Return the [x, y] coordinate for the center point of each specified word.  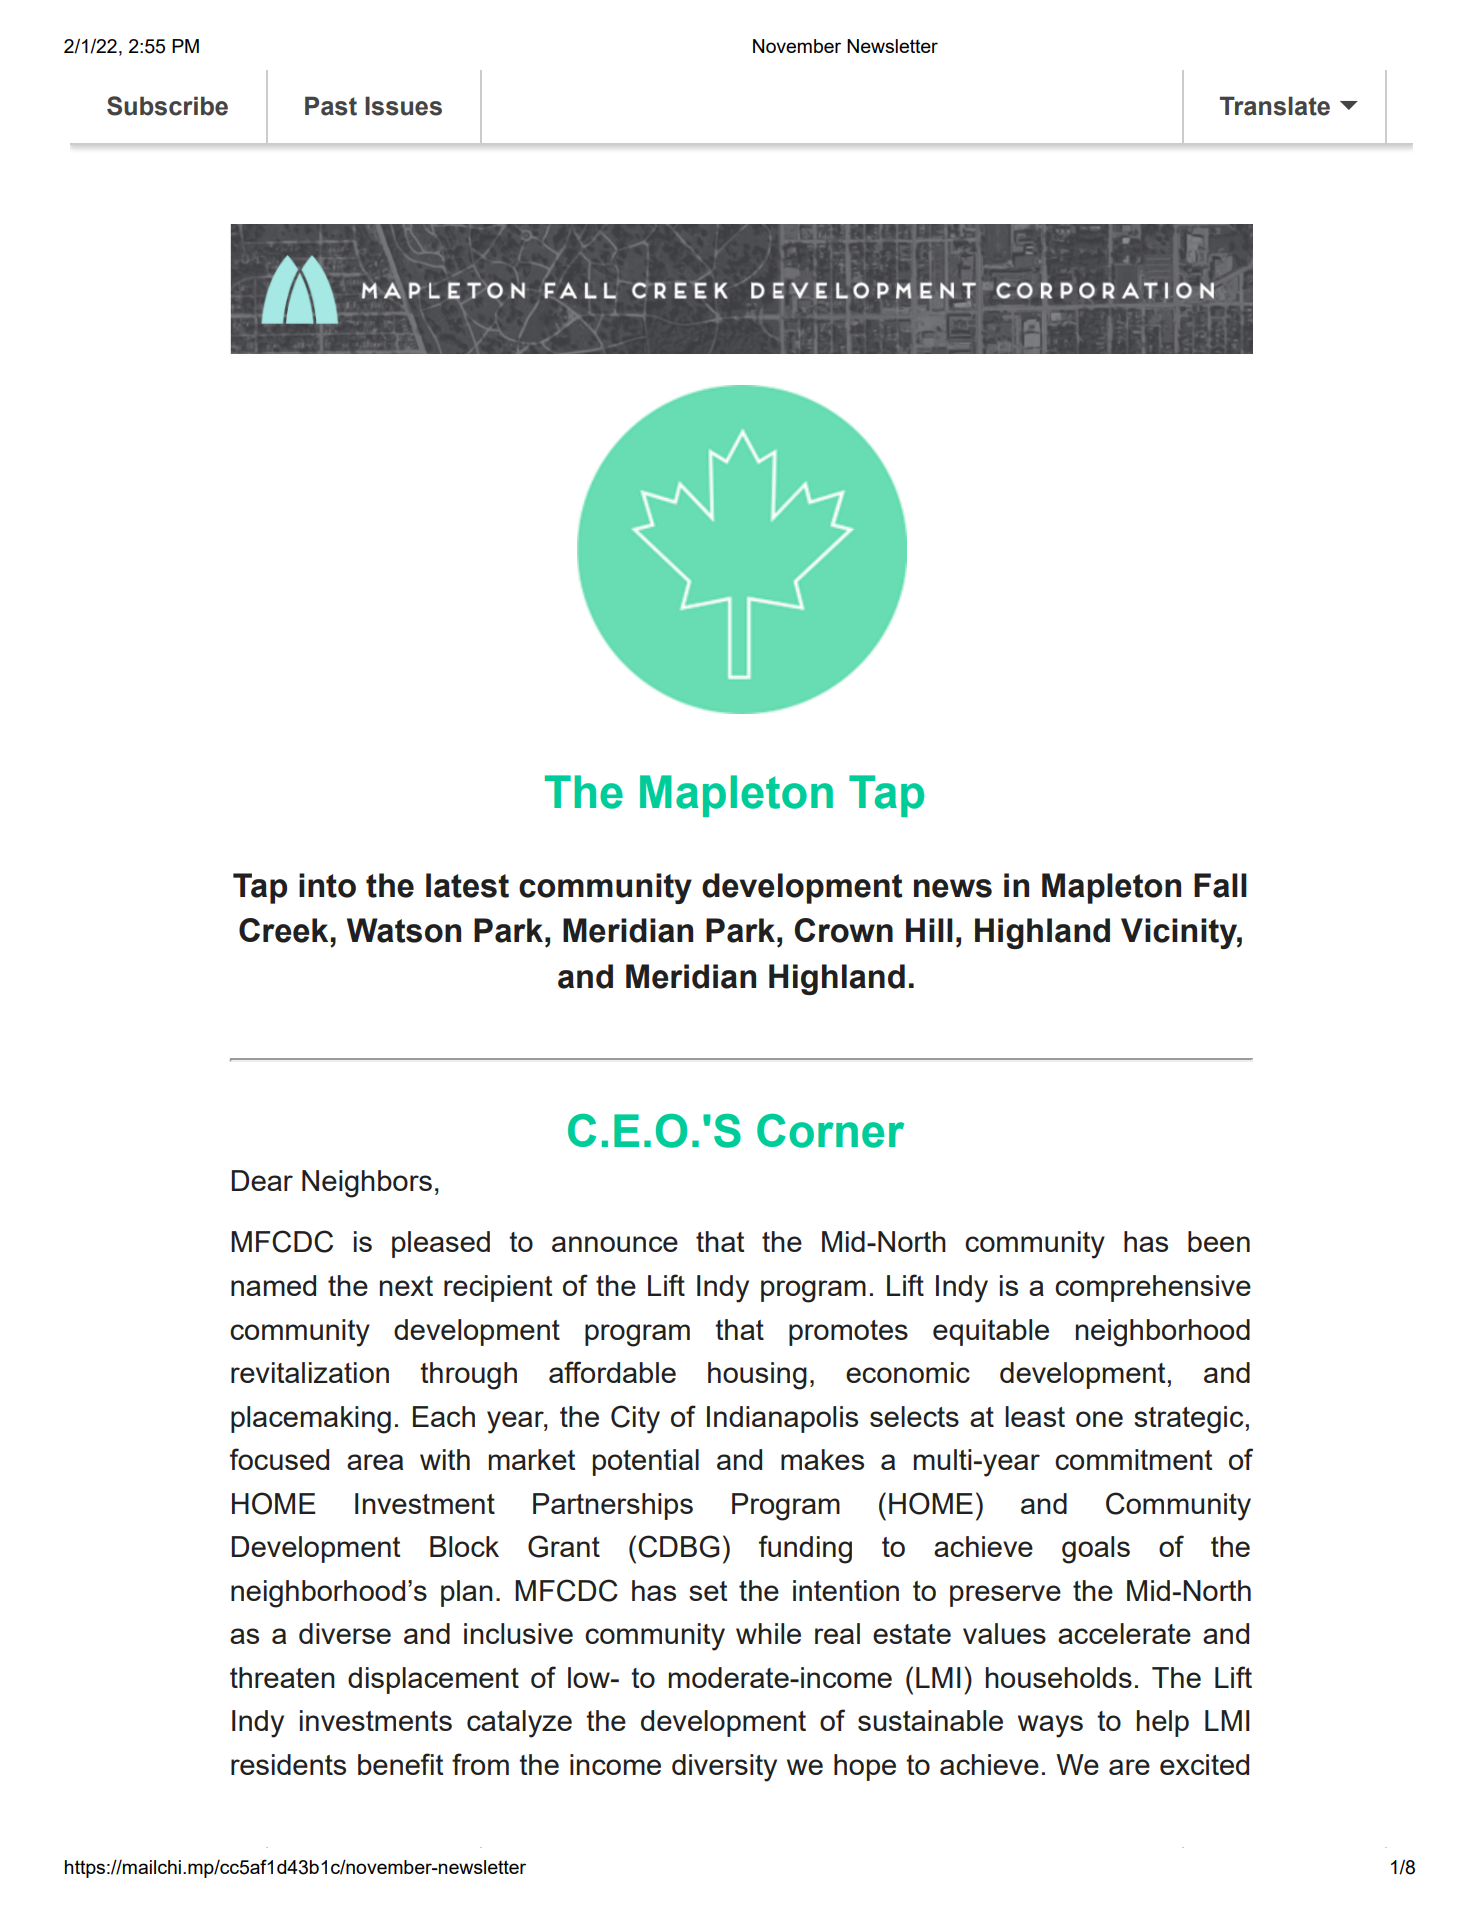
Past [331, 106]
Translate [1275, 106]
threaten [282, 1677]
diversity [724, 1768]
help [1163, 1723]
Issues [403, 106]
